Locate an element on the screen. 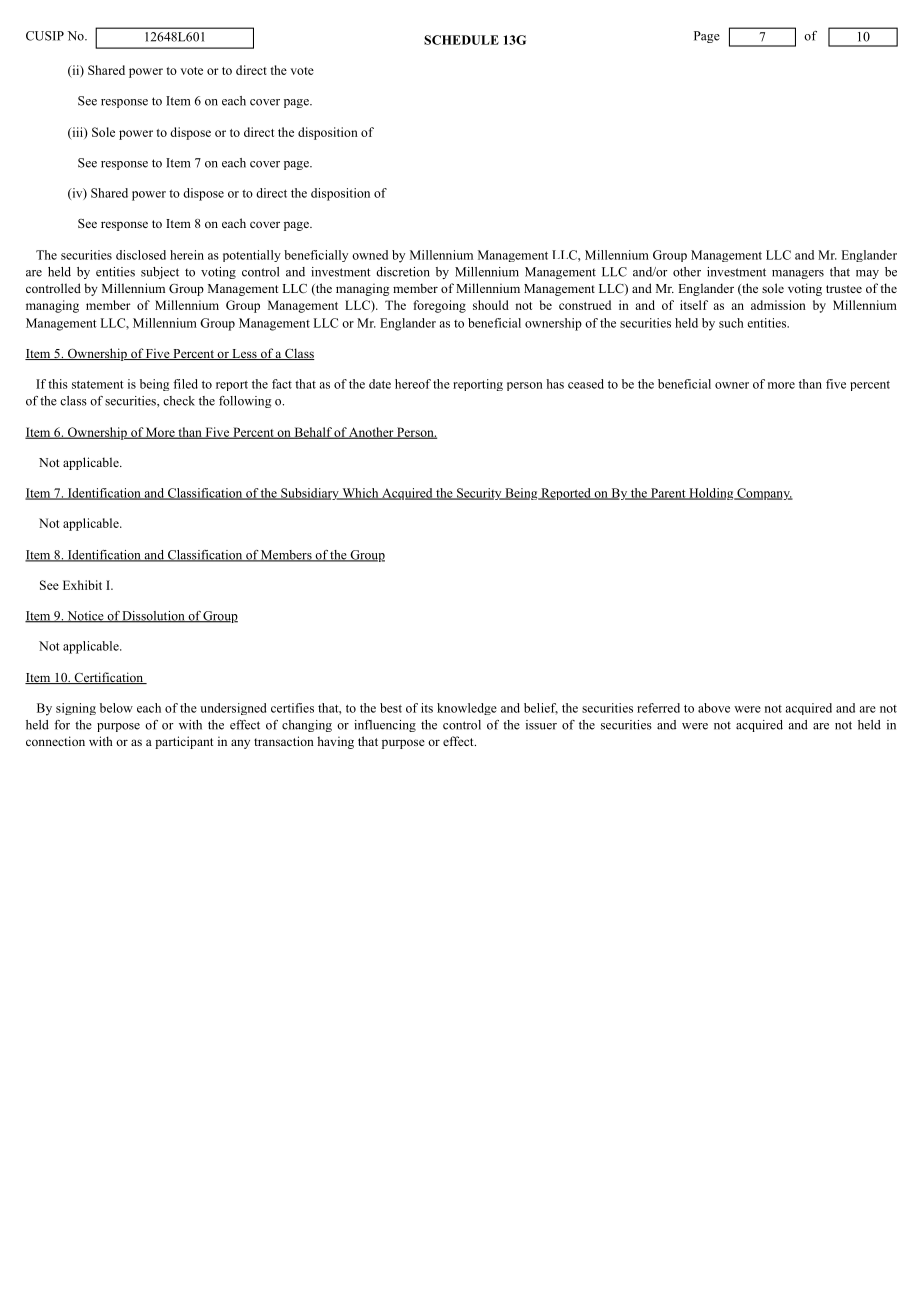 The height and width of the screenshot is (1308, 924). check is located at coordinates (179, 401).
